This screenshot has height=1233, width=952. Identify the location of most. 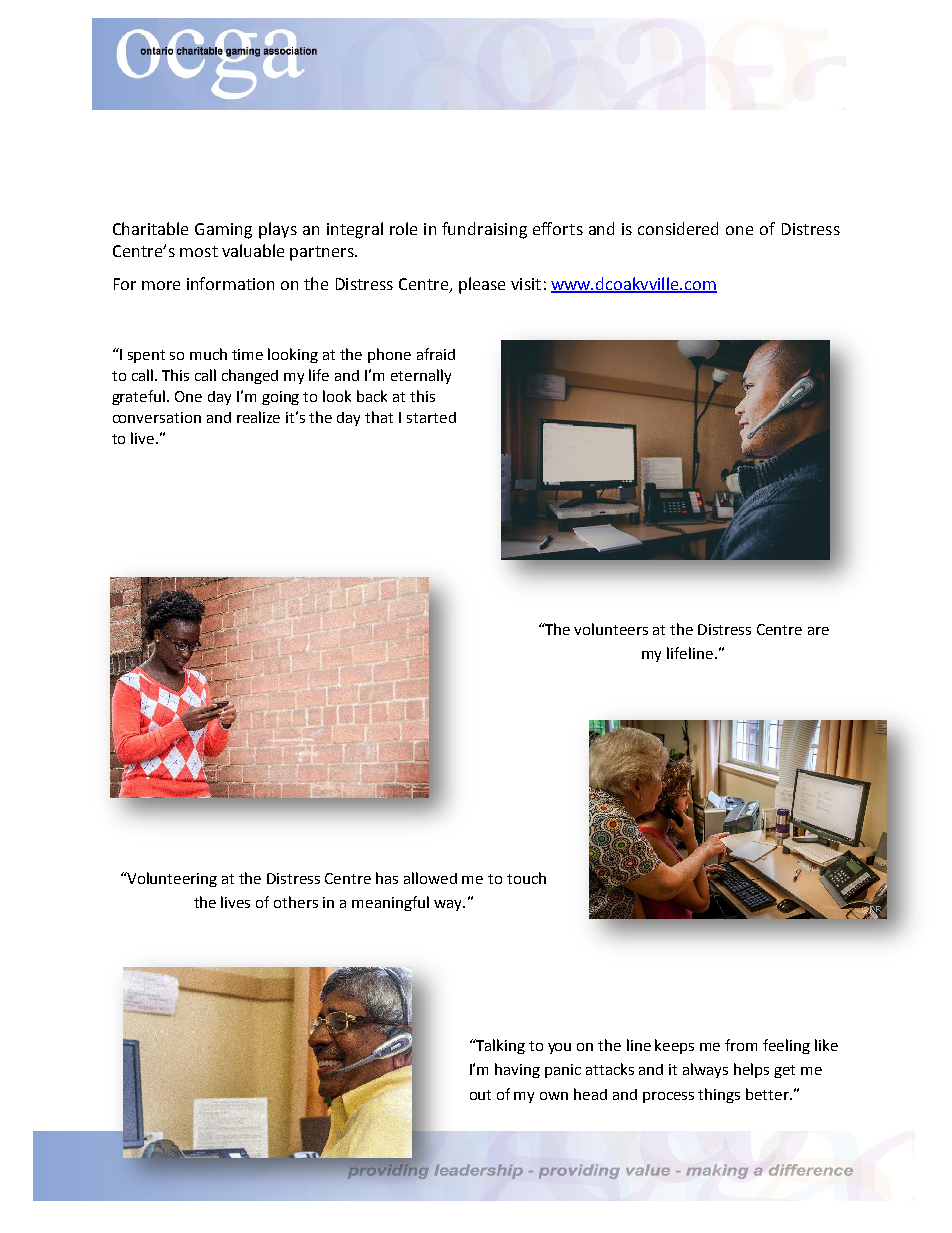
(199, 251).
